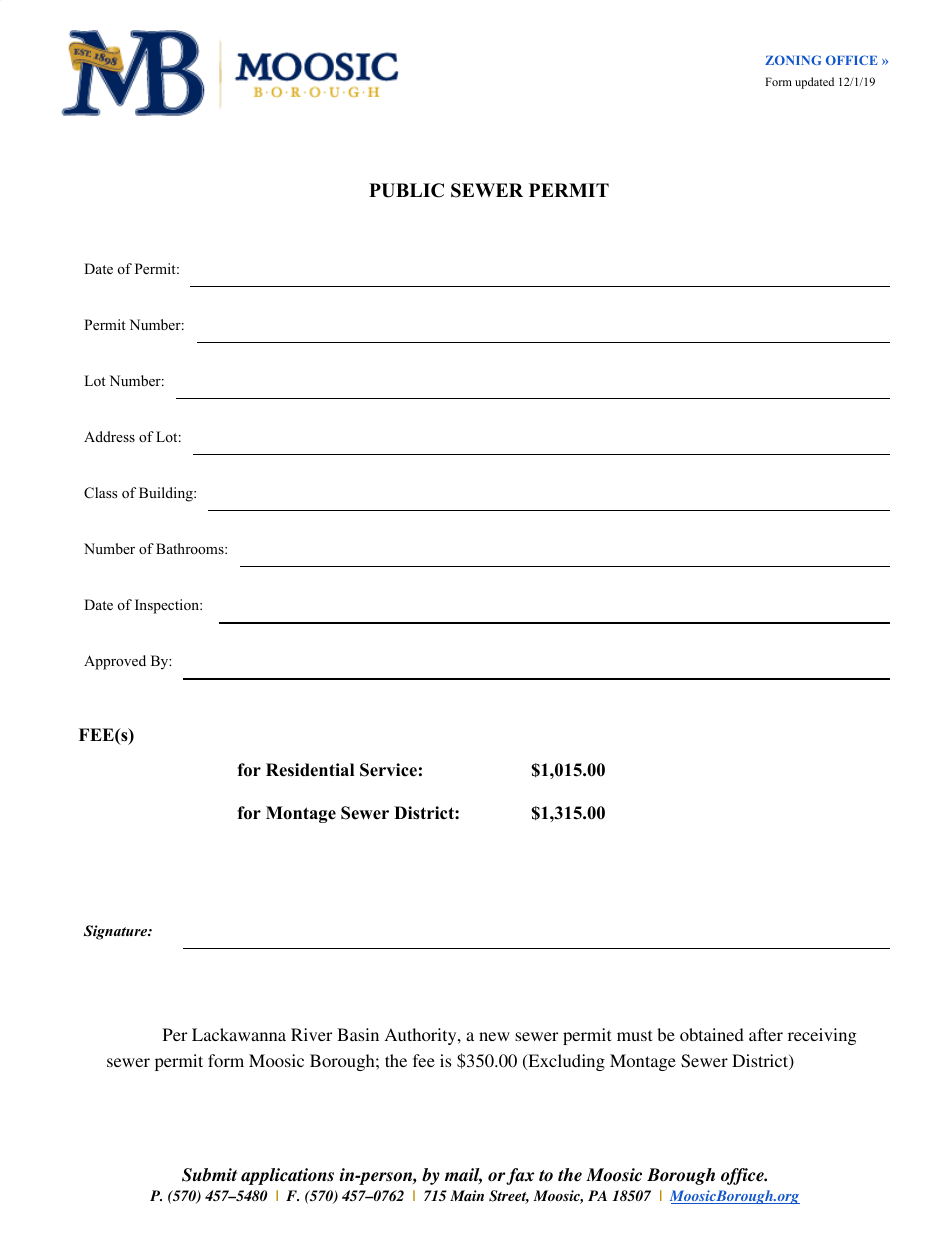 This image has width=952, height=1233. What do you see at coordinates (109, 436) in the image?
I see `Address` at bounding box center [109, 436].
